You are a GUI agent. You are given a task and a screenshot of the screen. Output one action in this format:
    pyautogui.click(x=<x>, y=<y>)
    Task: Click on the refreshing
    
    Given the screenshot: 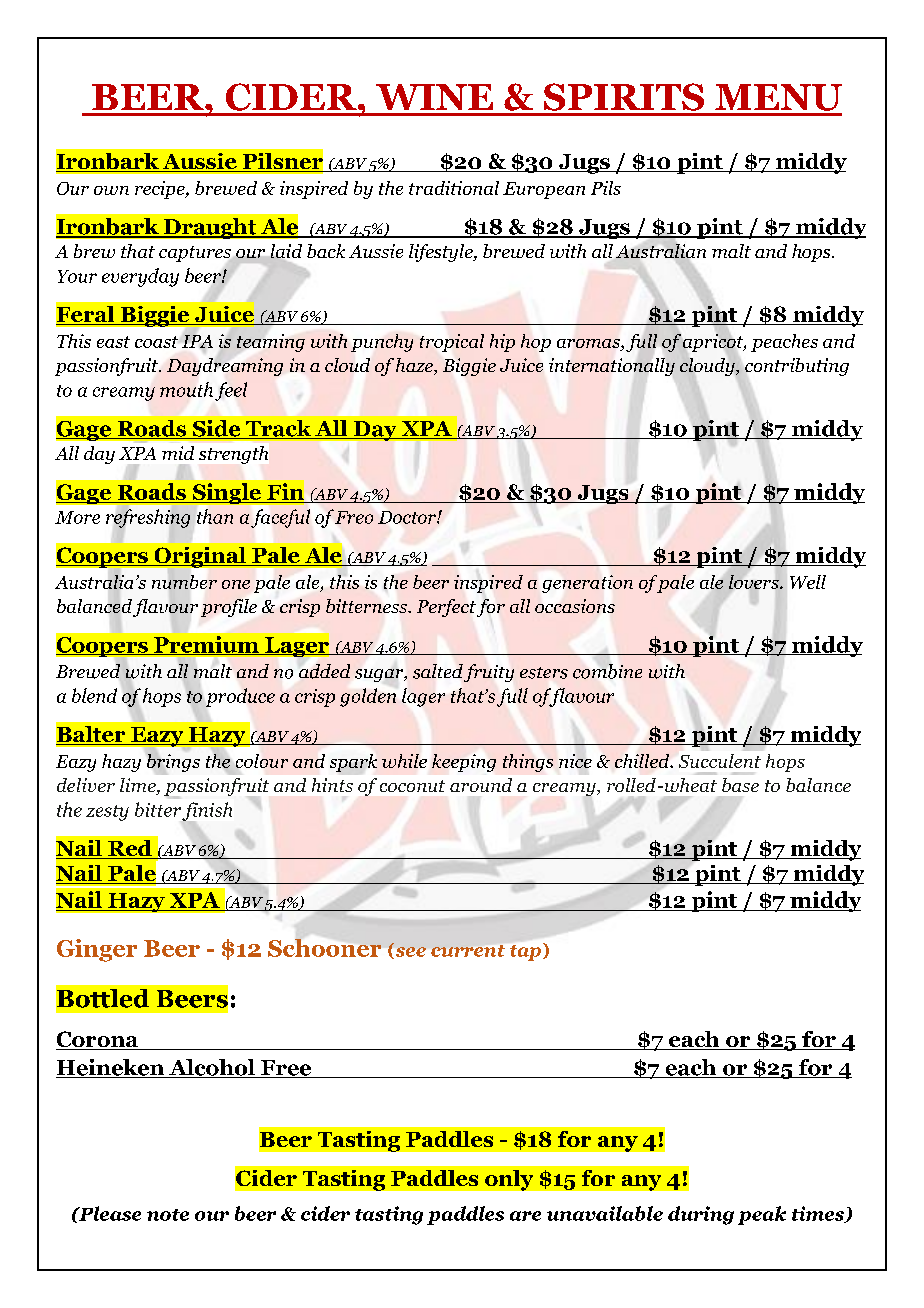 What is the action you would take?
    pyautogui.click(x=148, y=518)
